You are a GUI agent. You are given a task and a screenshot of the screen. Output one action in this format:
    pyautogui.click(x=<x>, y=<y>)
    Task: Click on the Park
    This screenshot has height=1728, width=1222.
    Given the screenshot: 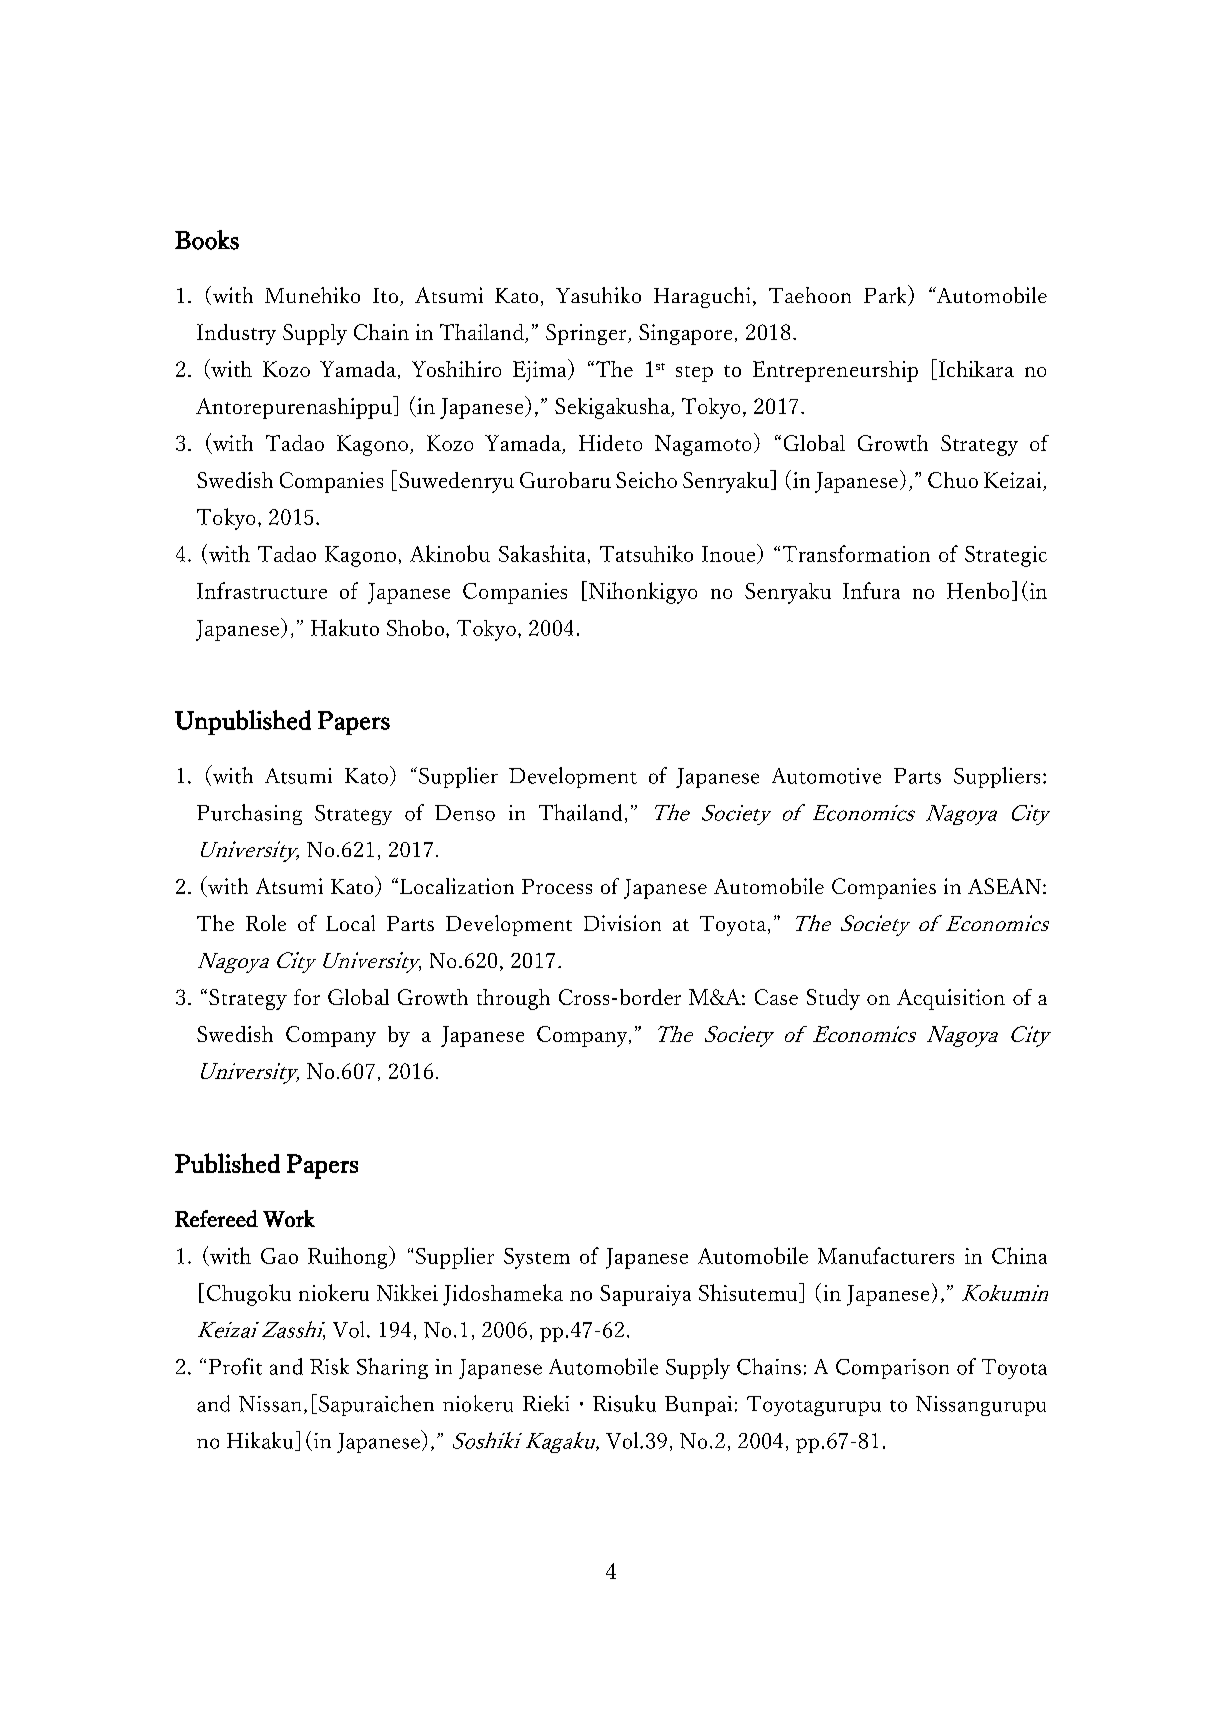 What is the action you would take?
    pyautogui.click(x=887, y=295)
